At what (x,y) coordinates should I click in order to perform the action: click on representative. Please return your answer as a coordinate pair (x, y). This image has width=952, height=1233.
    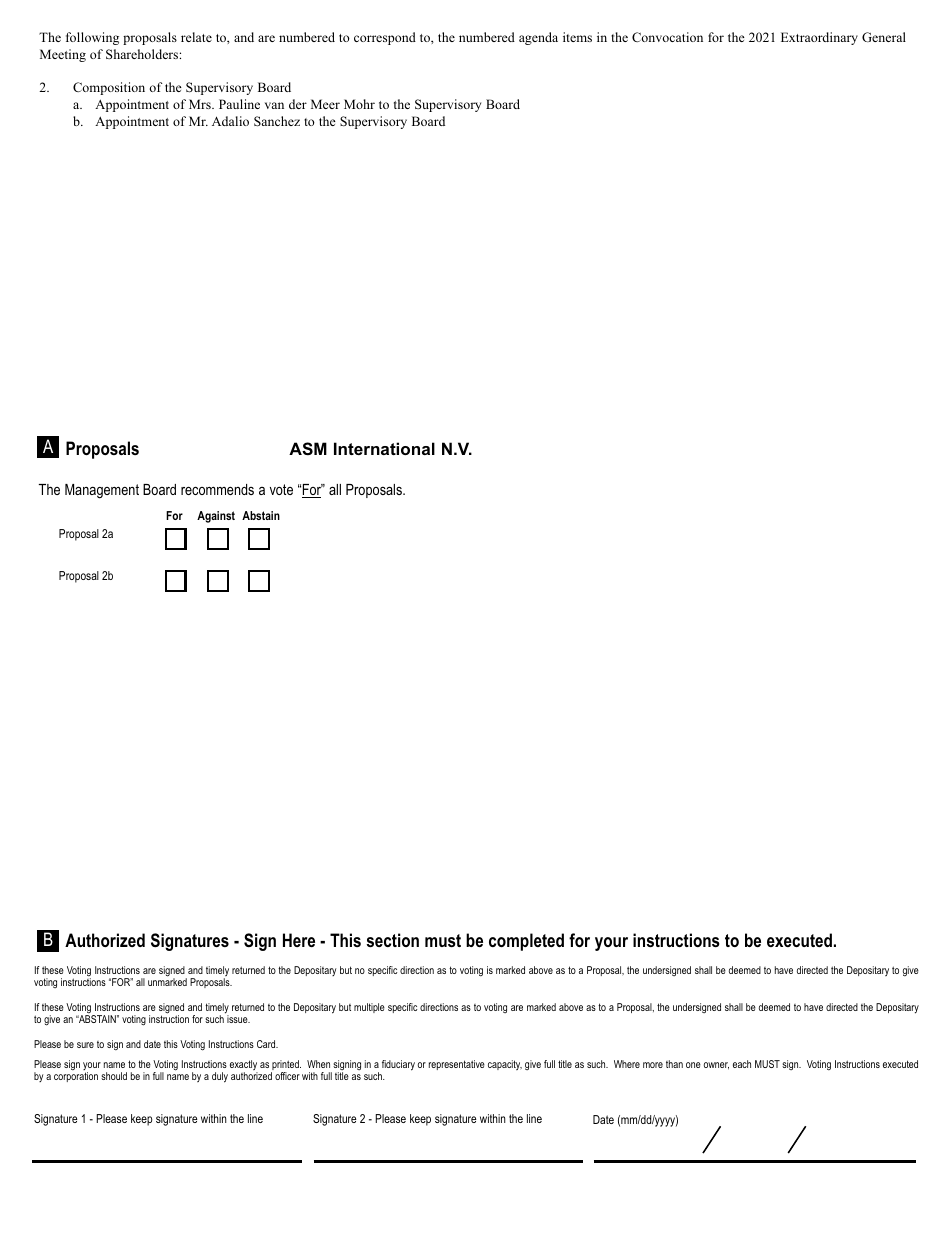
    Looking at the image, I should click on (457, 1065).
